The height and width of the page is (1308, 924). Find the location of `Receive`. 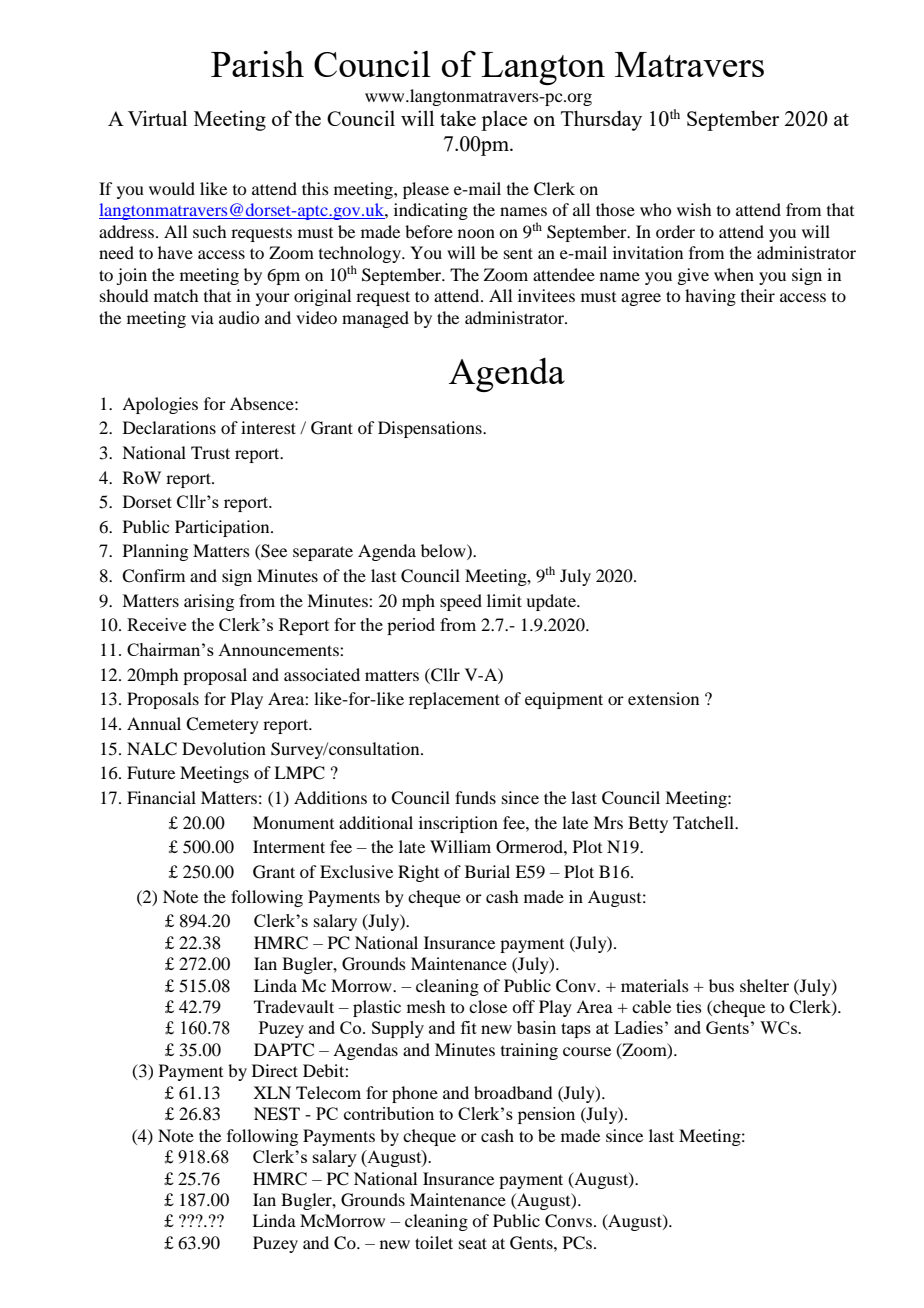

Receive is located at coordinates (156, 624).
